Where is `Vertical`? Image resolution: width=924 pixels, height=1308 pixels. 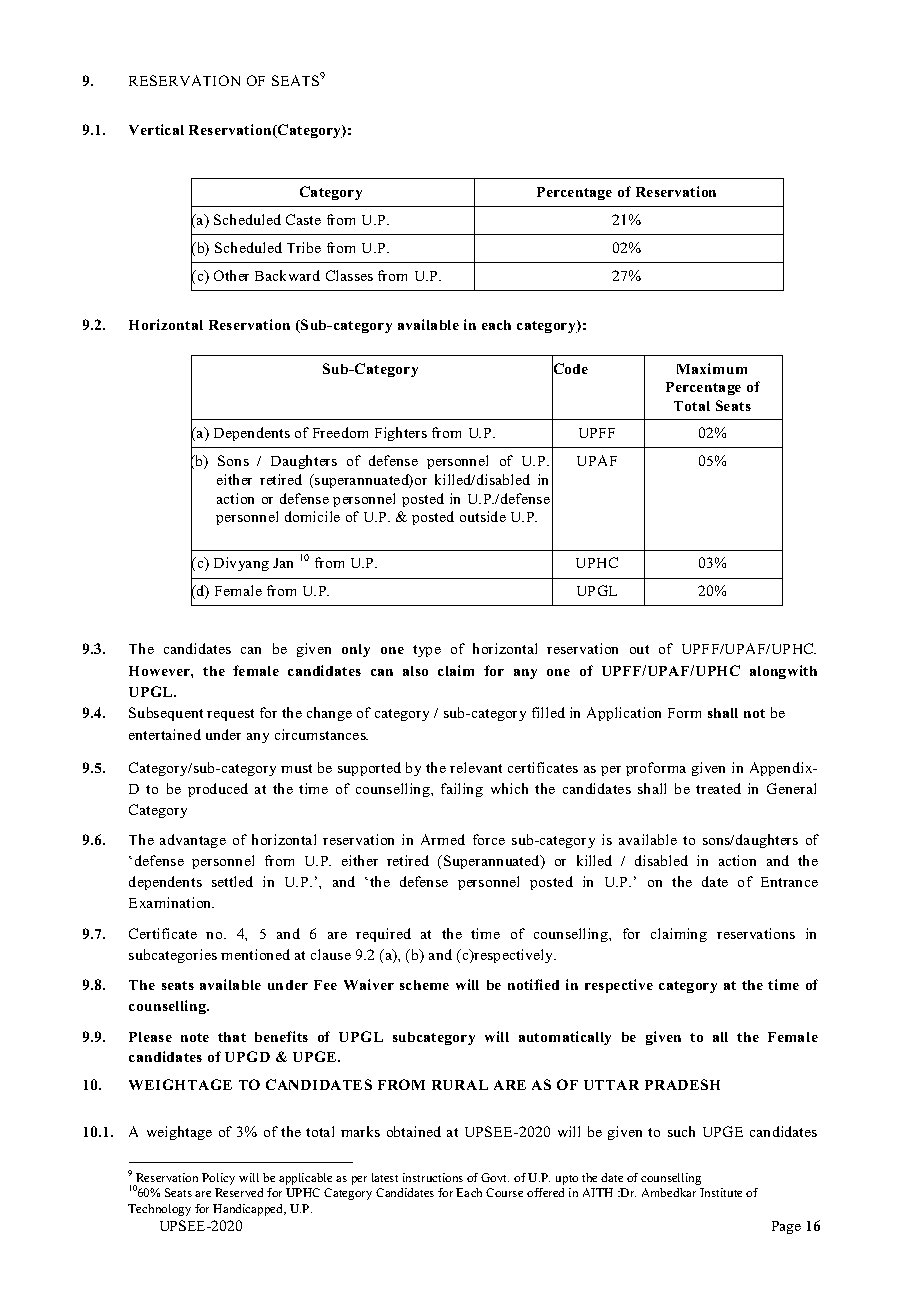
Vertical is located at coordinates (156, 129).
